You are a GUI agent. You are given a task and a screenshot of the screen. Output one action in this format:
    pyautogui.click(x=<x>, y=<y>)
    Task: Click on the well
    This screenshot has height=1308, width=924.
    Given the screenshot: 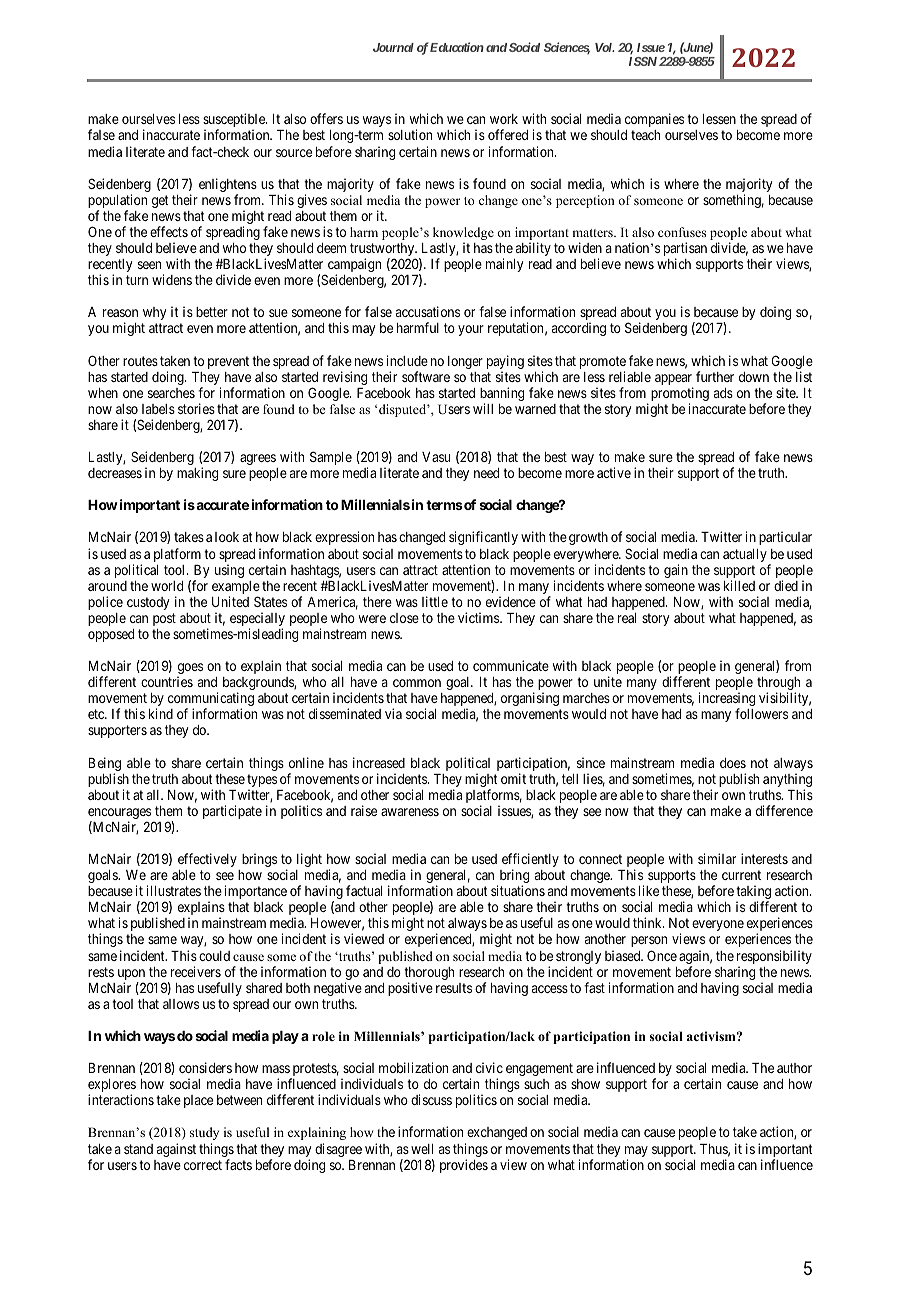 What is the action you would take?
    pyautogui.click(x=422, y=1149)
